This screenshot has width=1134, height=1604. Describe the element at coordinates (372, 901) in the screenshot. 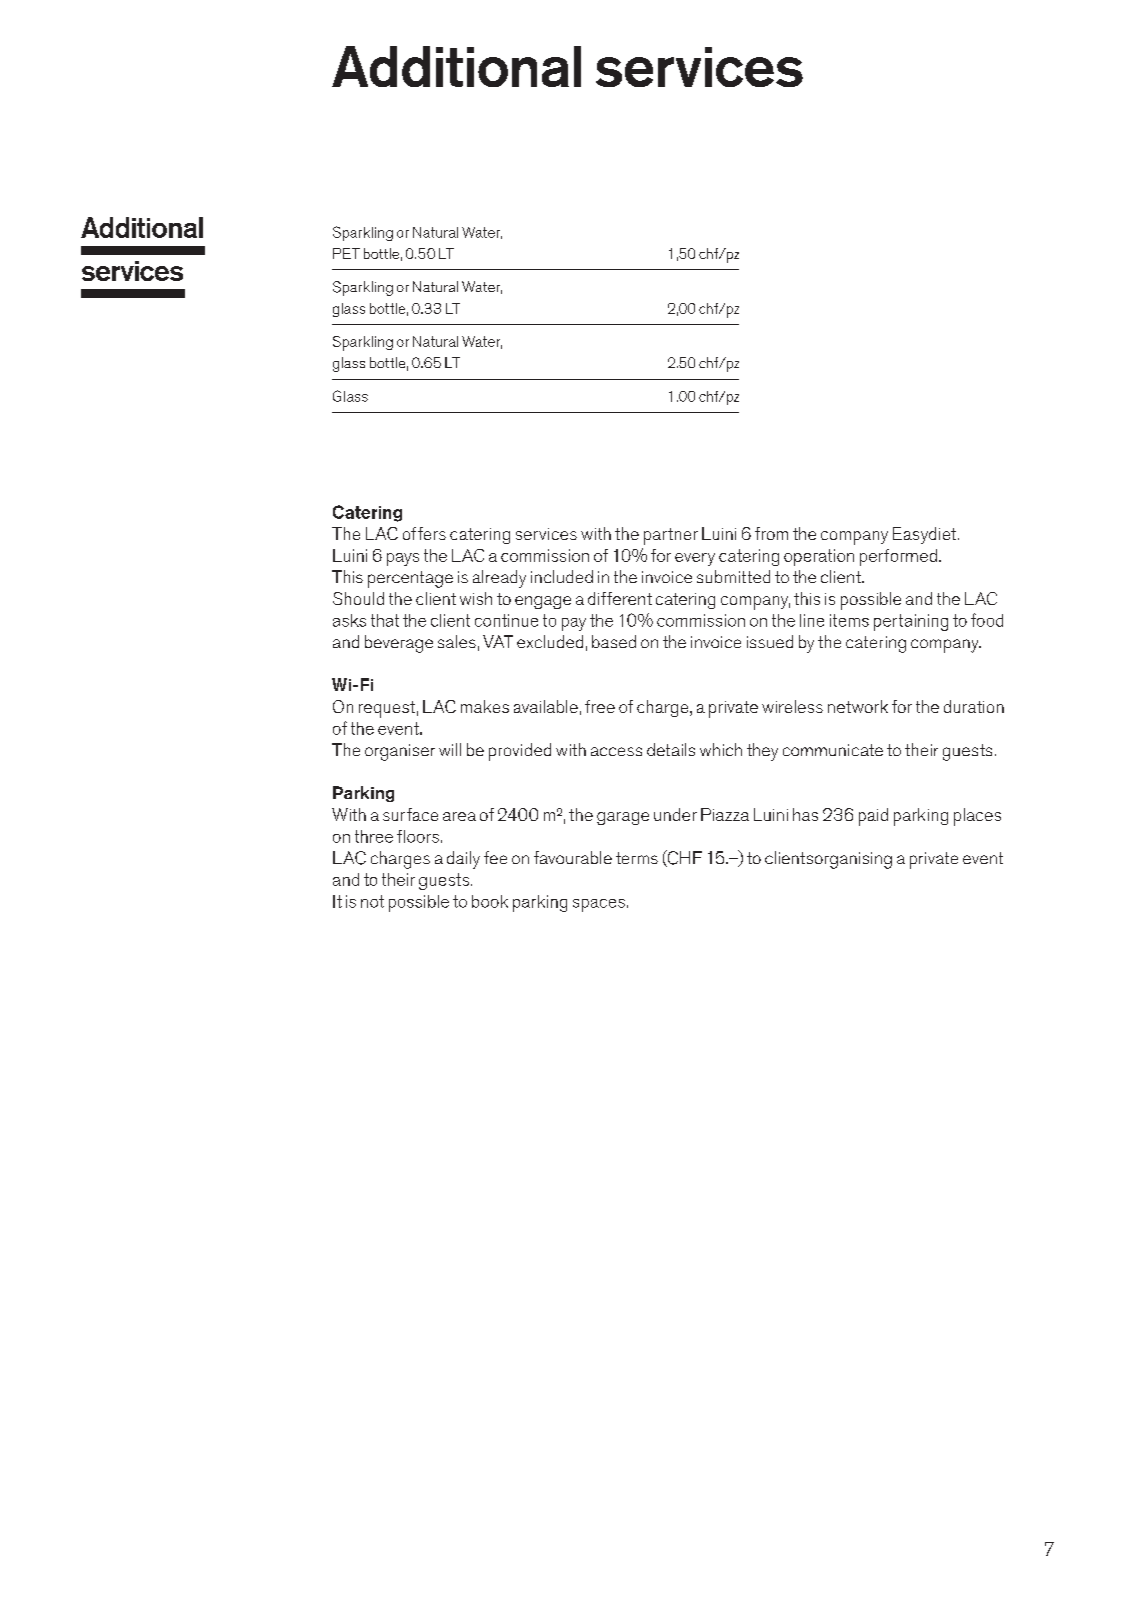

I see `not` at that location.
